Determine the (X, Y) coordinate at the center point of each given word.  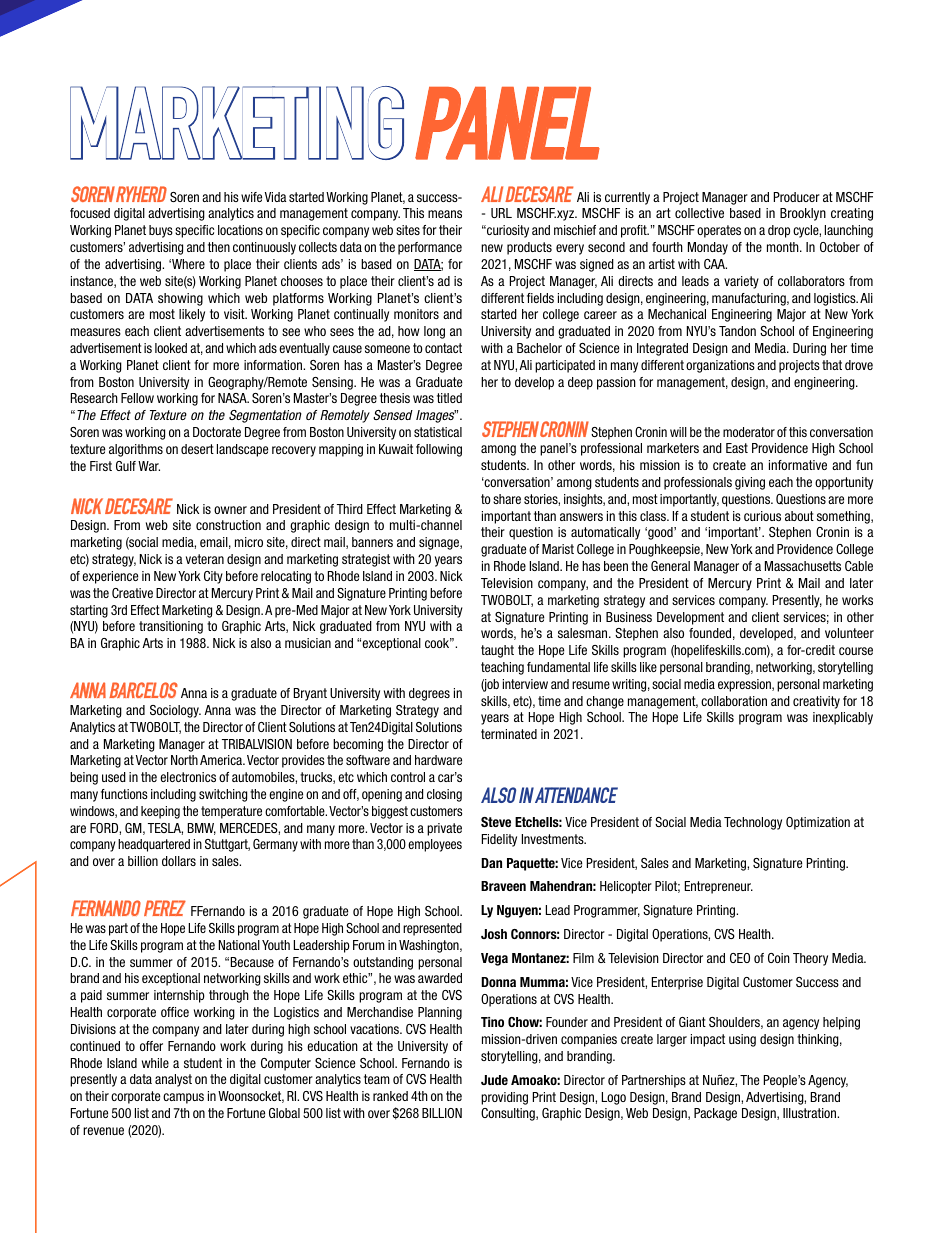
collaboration (734, 701)
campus (183, 1098)
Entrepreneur (719, 887)
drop (779, 231)
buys (161, 231)
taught (497, 651)
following (439, 450)
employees (435, 845)
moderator (749, 432)
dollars (179, 861)
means (445, 214)
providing (504, 1098)
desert (197, 449)
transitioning (171, 627)
